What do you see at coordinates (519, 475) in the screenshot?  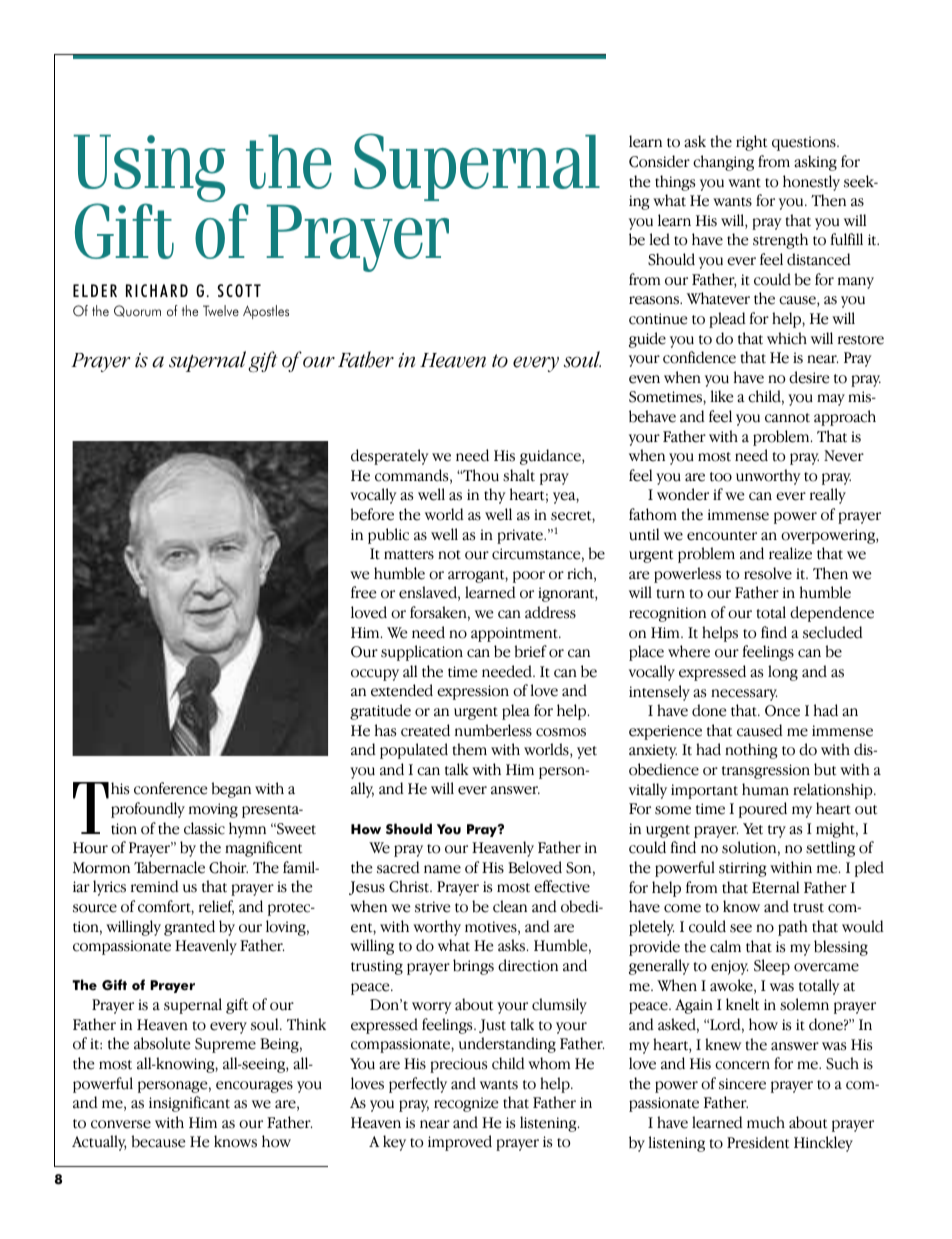 I see `shalt` at bounding box center [519, 475].
